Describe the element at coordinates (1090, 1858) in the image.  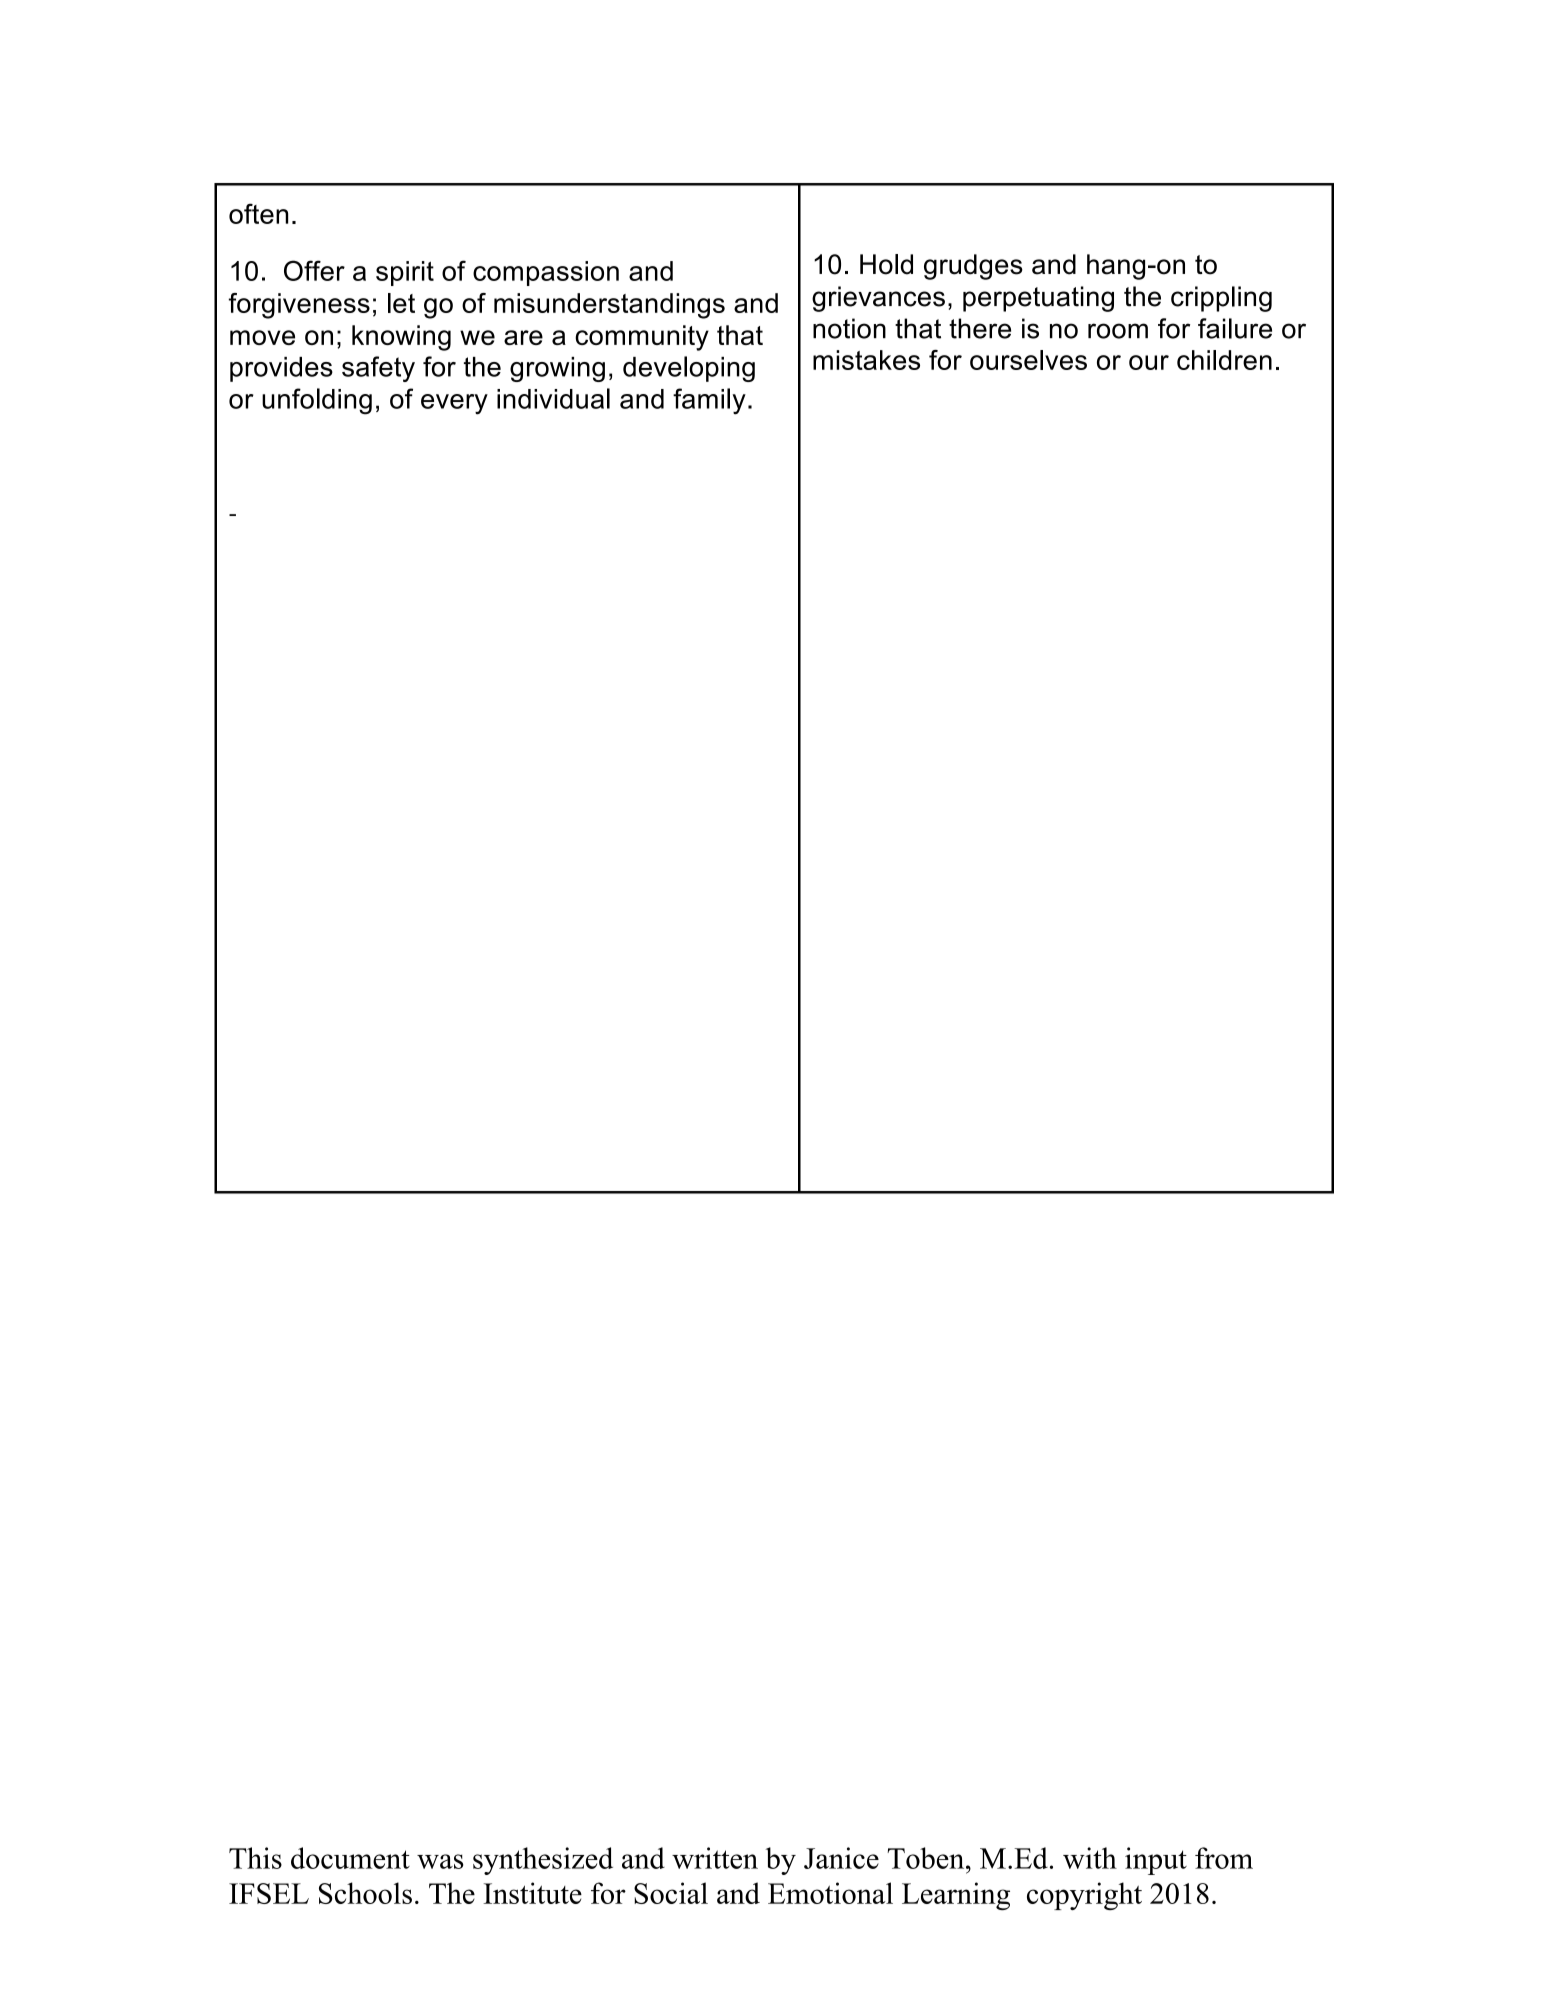
I see `with` at that location.
